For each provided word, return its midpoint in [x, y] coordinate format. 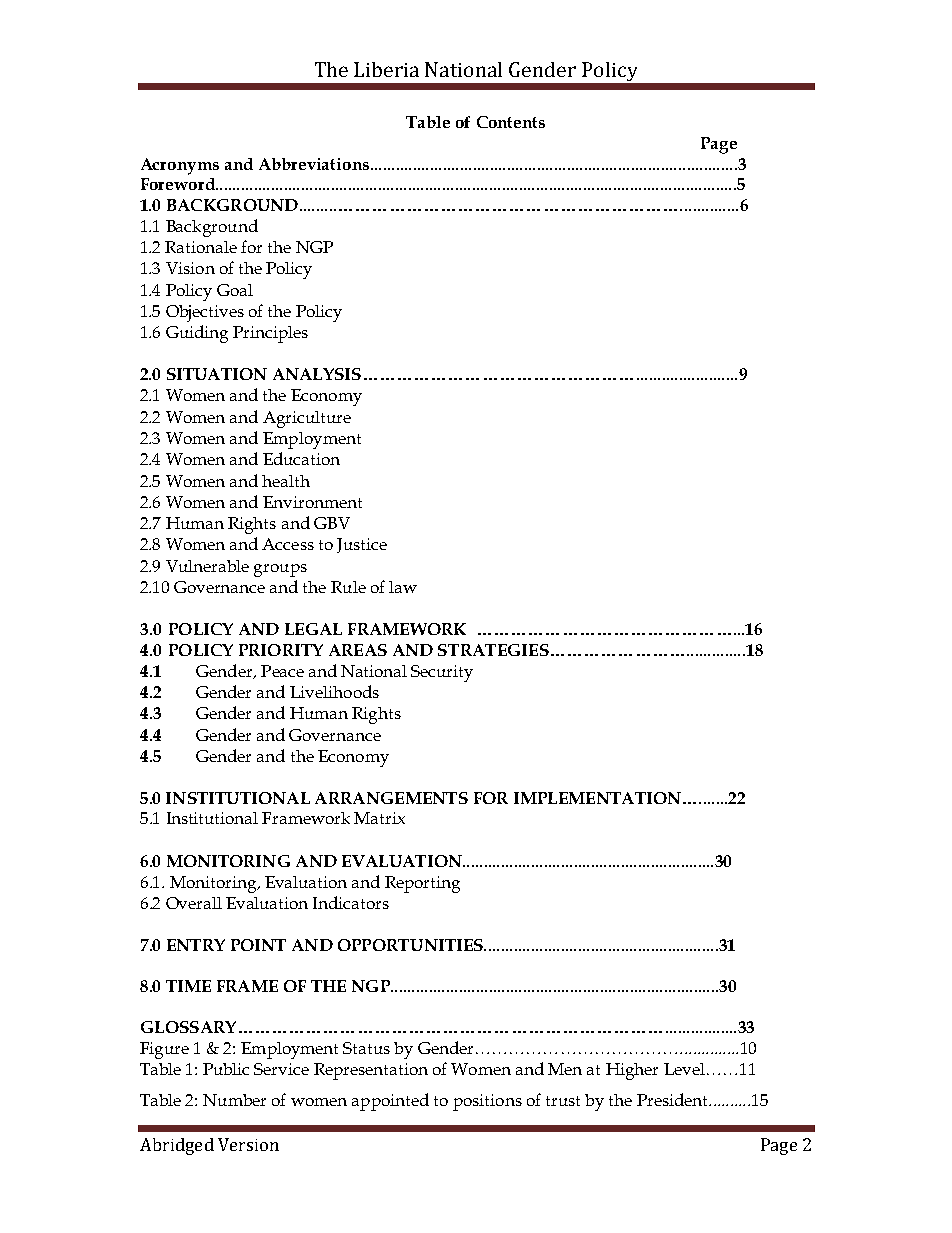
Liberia [386, 69]
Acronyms [180, 166]
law [403, 587]
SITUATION [217, 374]
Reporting [422, 884]
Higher [632, 1071]
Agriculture [307, 419]
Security [442, 673]
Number [234, 1100]
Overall [194, 903]
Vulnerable [207, 566]
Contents [511, 122]
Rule [348, 587]
